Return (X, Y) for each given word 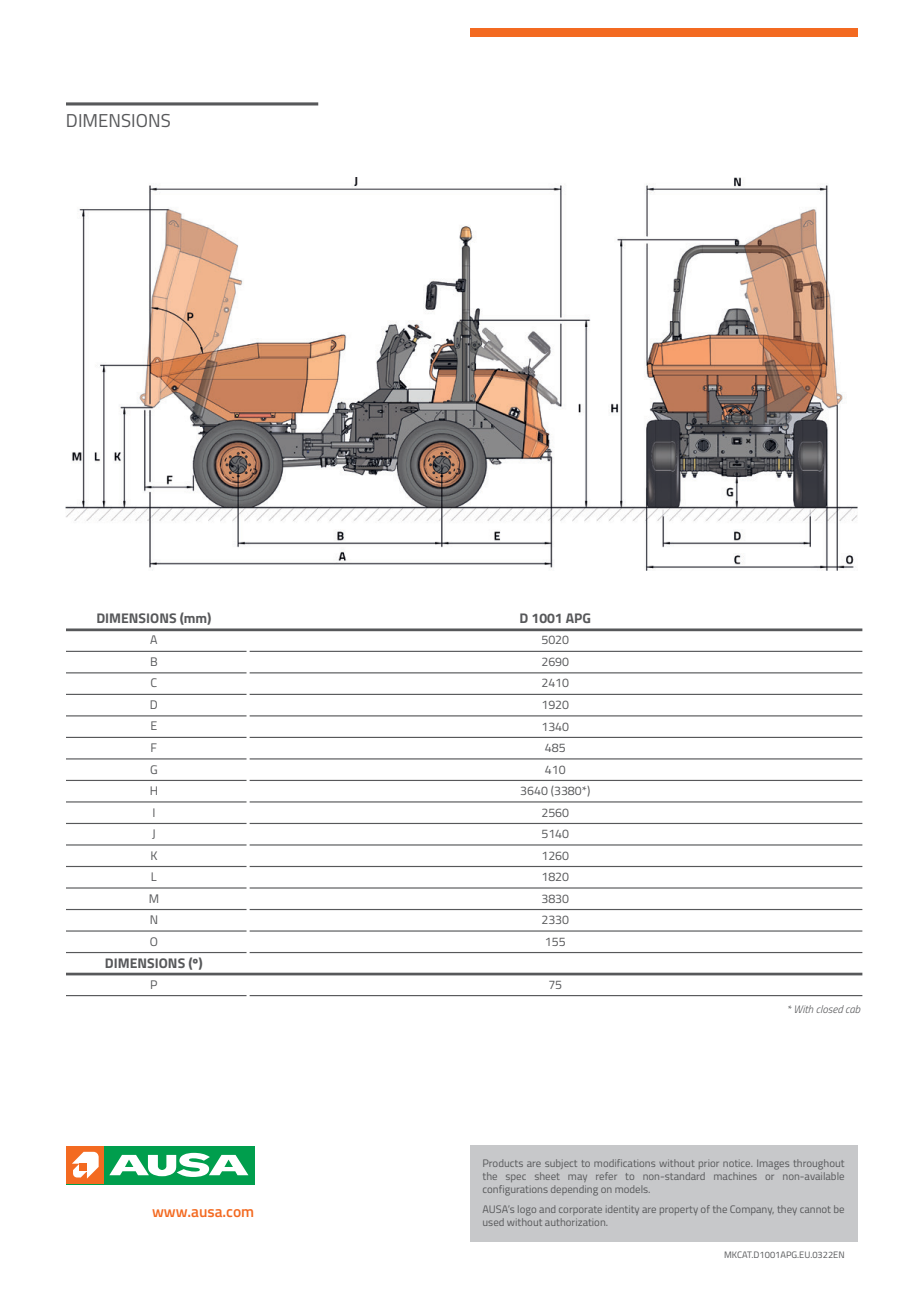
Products (503, 1163)
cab (853, 1009)
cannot (815, 1209)
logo (527, 1210)
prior (709, 1165)
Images (773, 1165)
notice (737, 1163)
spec (516, 1178)
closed (830, 1009)
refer (606, 1176)
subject (561, 1164)
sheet (547, 1176)
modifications (624, 1163)
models (632, 1189)
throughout (819, 1164)
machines (735, 1176)
